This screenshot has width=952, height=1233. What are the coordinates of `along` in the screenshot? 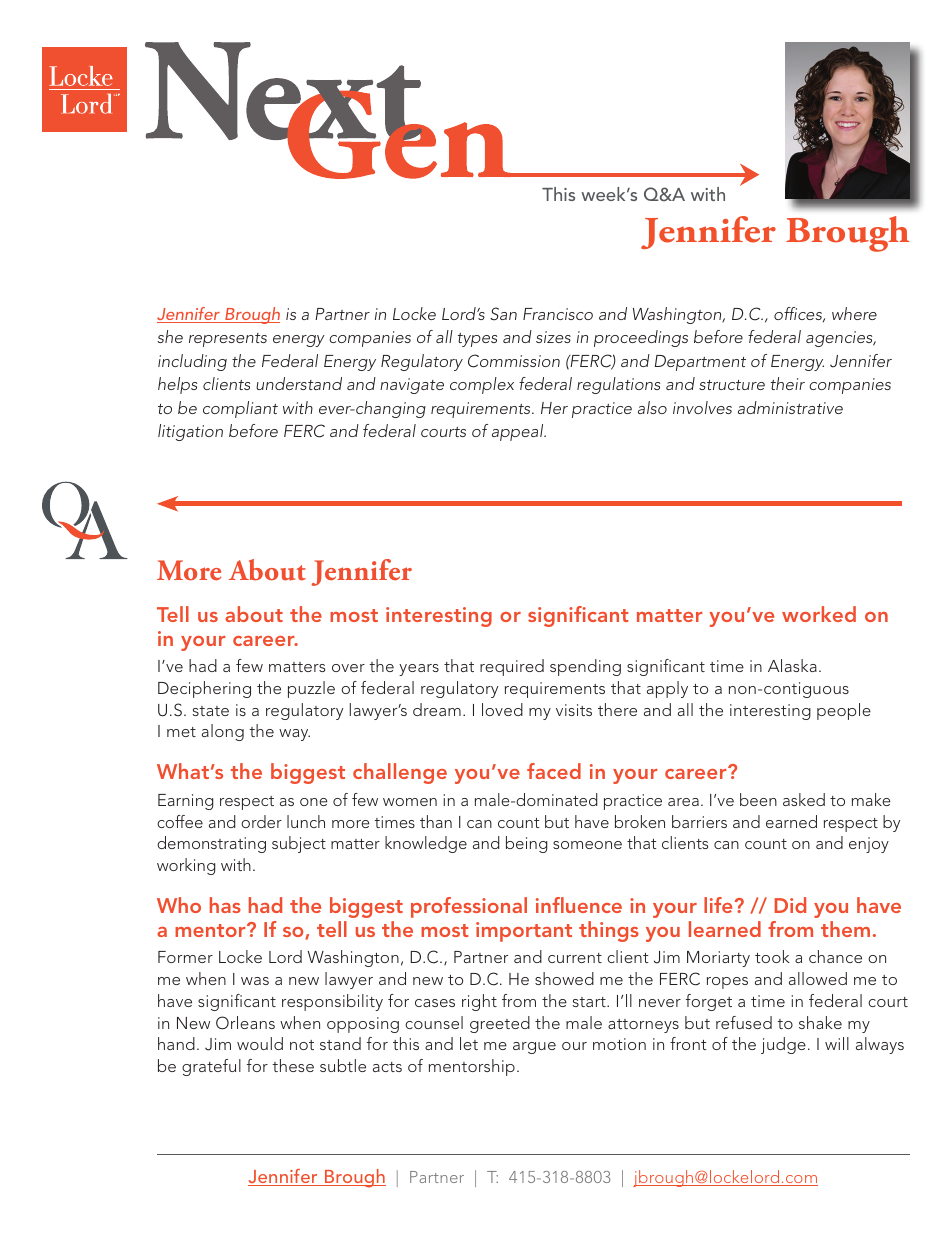 It's located at (223, 732).
